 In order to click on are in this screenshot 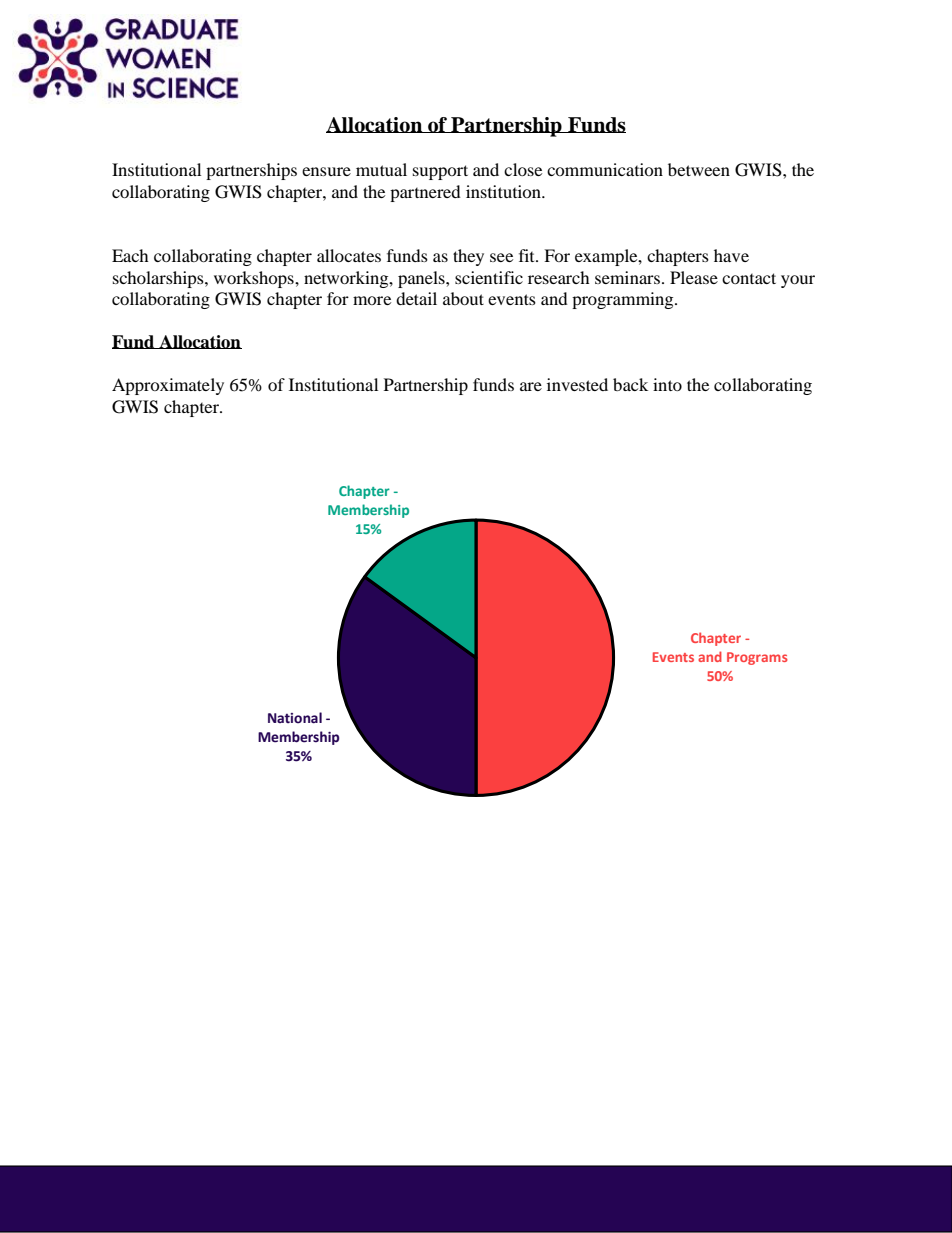, I will do `click(531, 386)`.
